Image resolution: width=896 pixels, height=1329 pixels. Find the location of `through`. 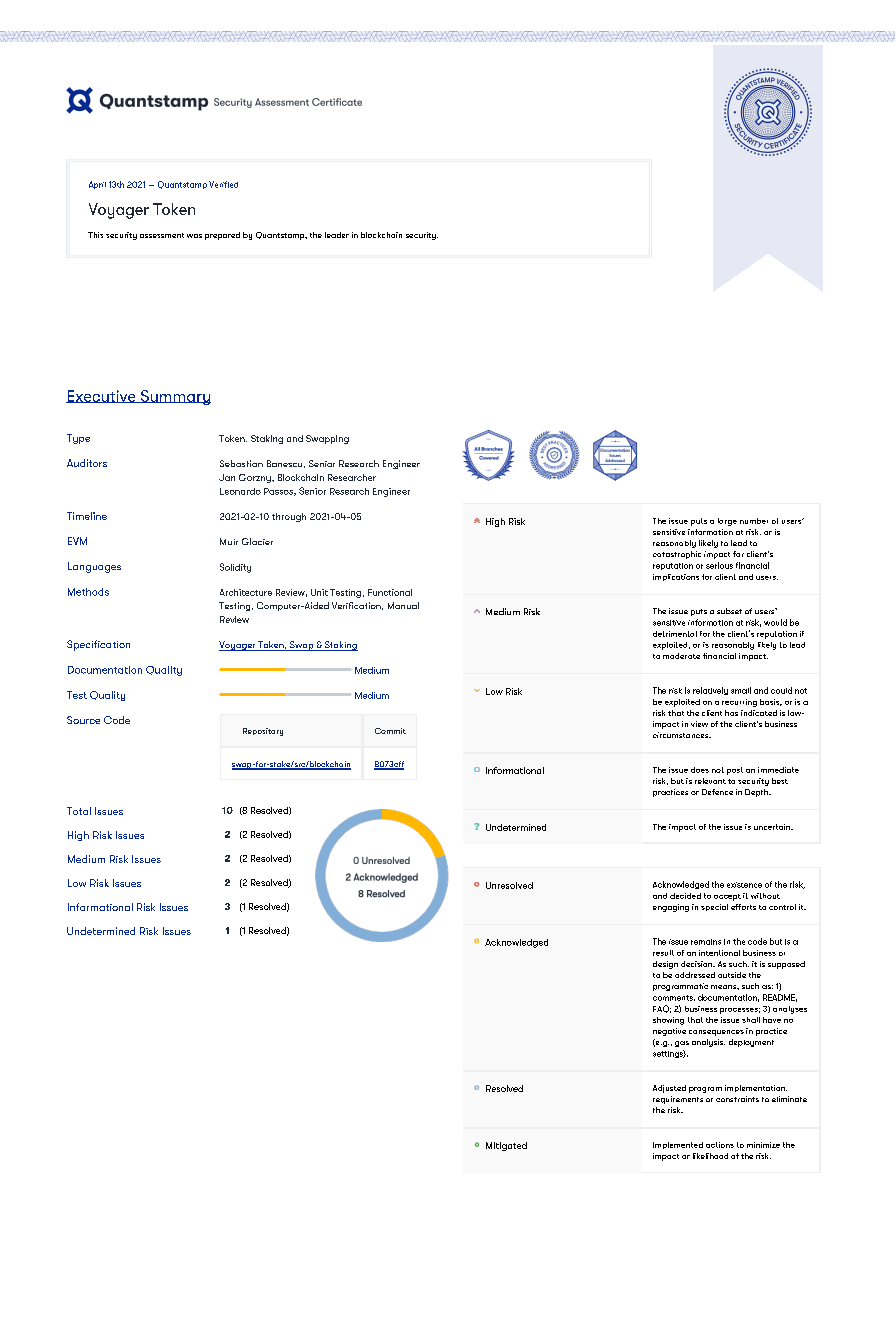

through is located at coordinates (289, 517).
